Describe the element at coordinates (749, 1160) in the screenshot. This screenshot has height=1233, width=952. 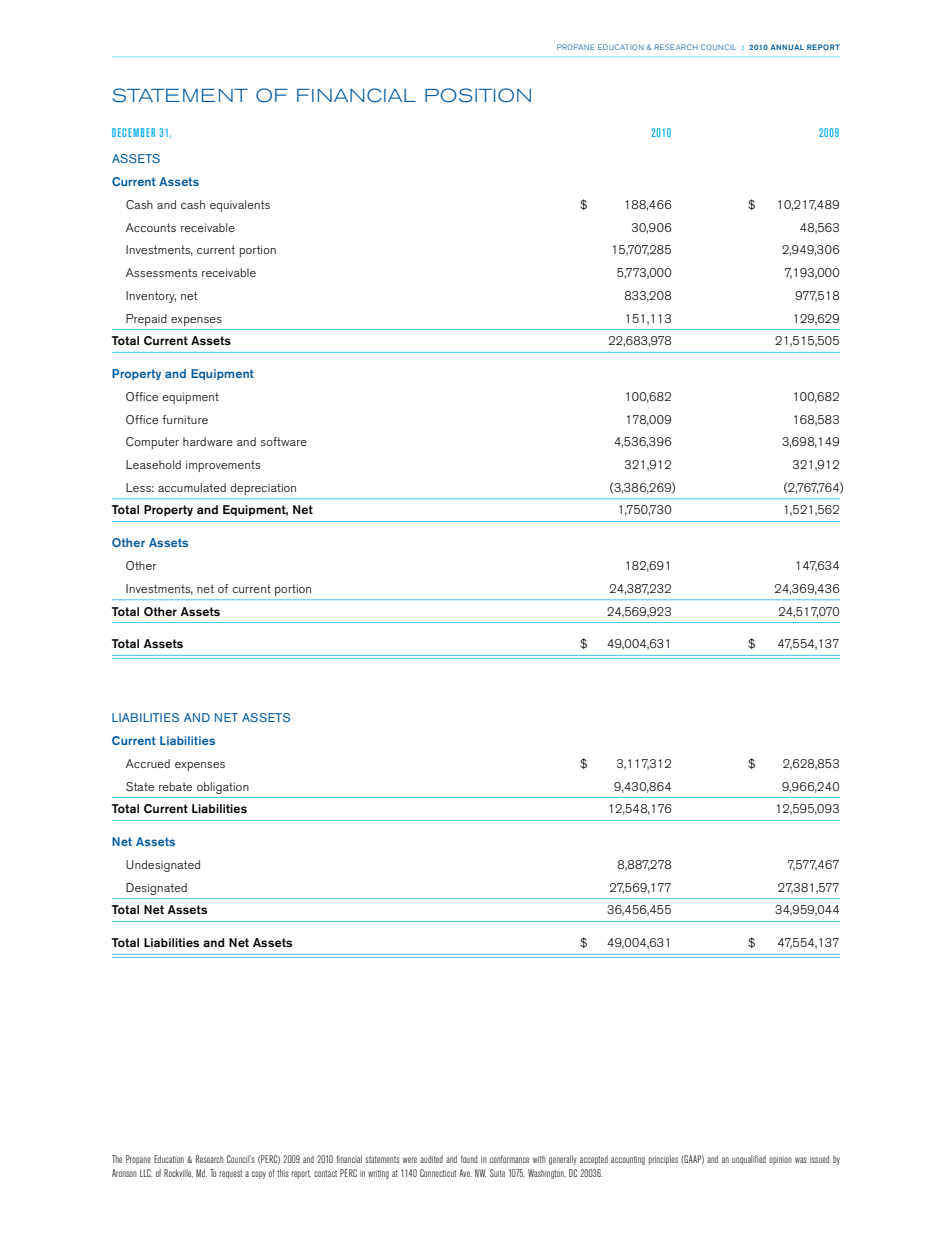
I see `unqualified` at that location.
